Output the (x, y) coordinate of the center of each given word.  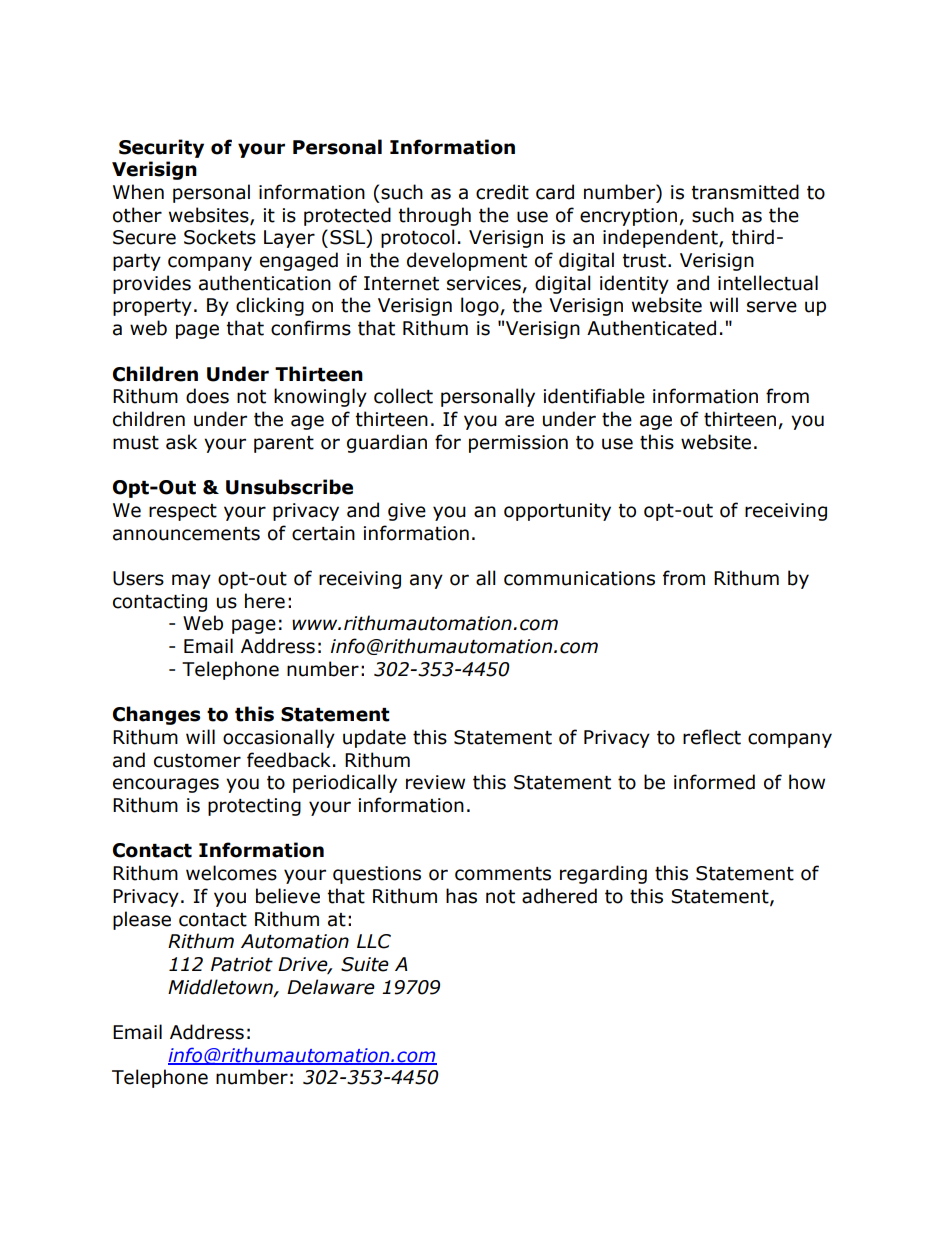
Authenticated (651, 328)
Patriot (242, 964)
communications (579, 578)
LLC (374, 941)
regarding (603, 874)
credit (502, 192)
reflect (712, 737)
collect (403, 396)
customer (197, 761)
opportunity (557, 512)
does (207, 396)
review (435, 782)
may (191, 581)
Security (161, 148)
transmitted (745, 192)
